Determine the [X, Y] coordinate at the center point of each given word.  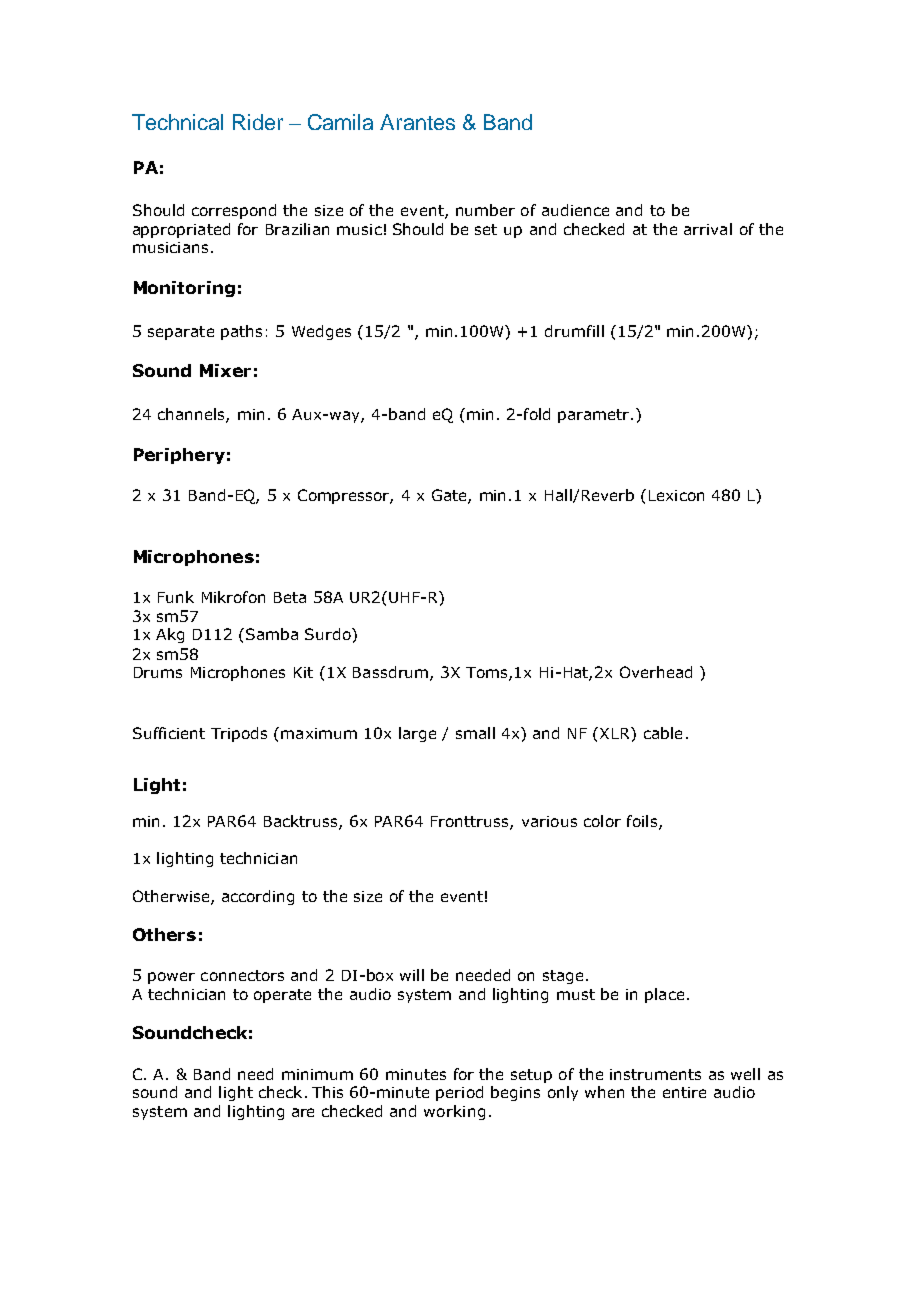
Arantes [417, 122]
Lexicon [676, 495]
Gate [450, 496]
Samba [272, 634]
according [258, 897]
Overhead [656, 672]
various [549, 821]
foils [643, 822]
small [475, 733]
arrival [708, 229]
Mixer [225, 370]
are [303, 1112]
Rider [258, 122]
